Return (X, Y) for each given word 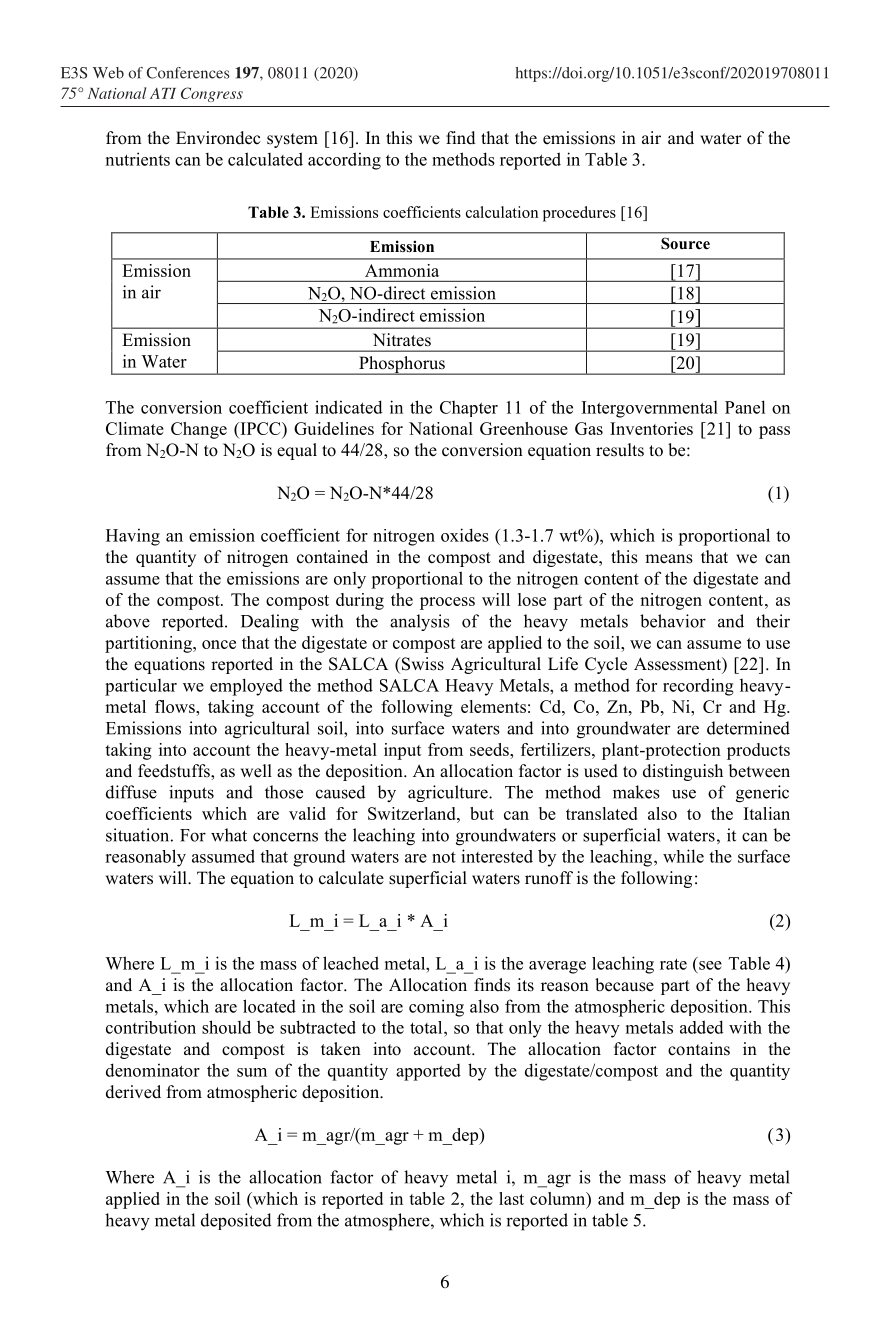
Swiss (422, 664)
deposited (236, 1221)
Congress (212, 94)
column (559, 1200)
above (128, 621)
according (344, 161)
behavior (673, 621)
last (511, 1198)
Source (685, 243)
